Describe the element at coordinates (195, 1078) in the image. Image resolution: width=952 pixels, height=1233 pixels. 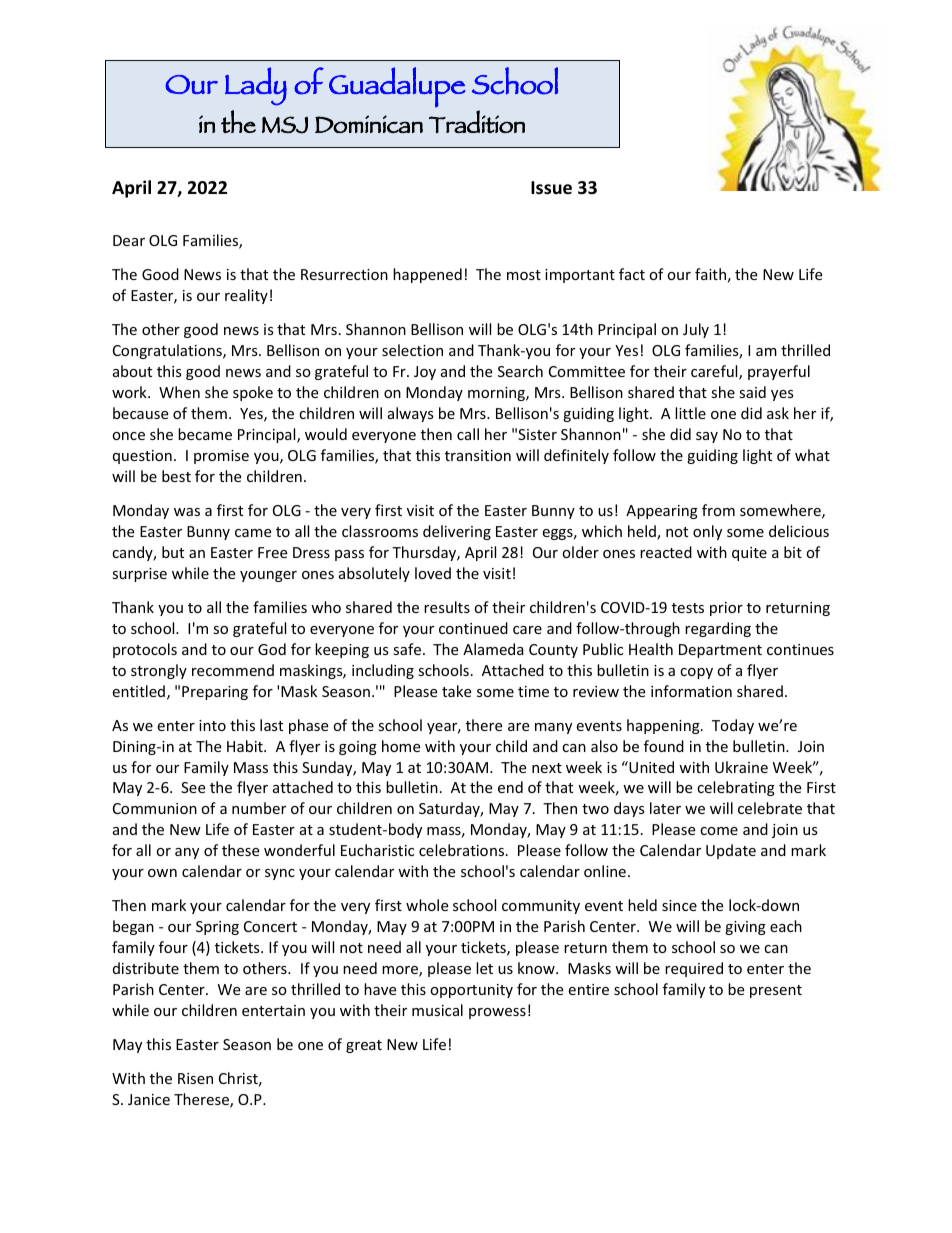
I see `Risen` at that location.
